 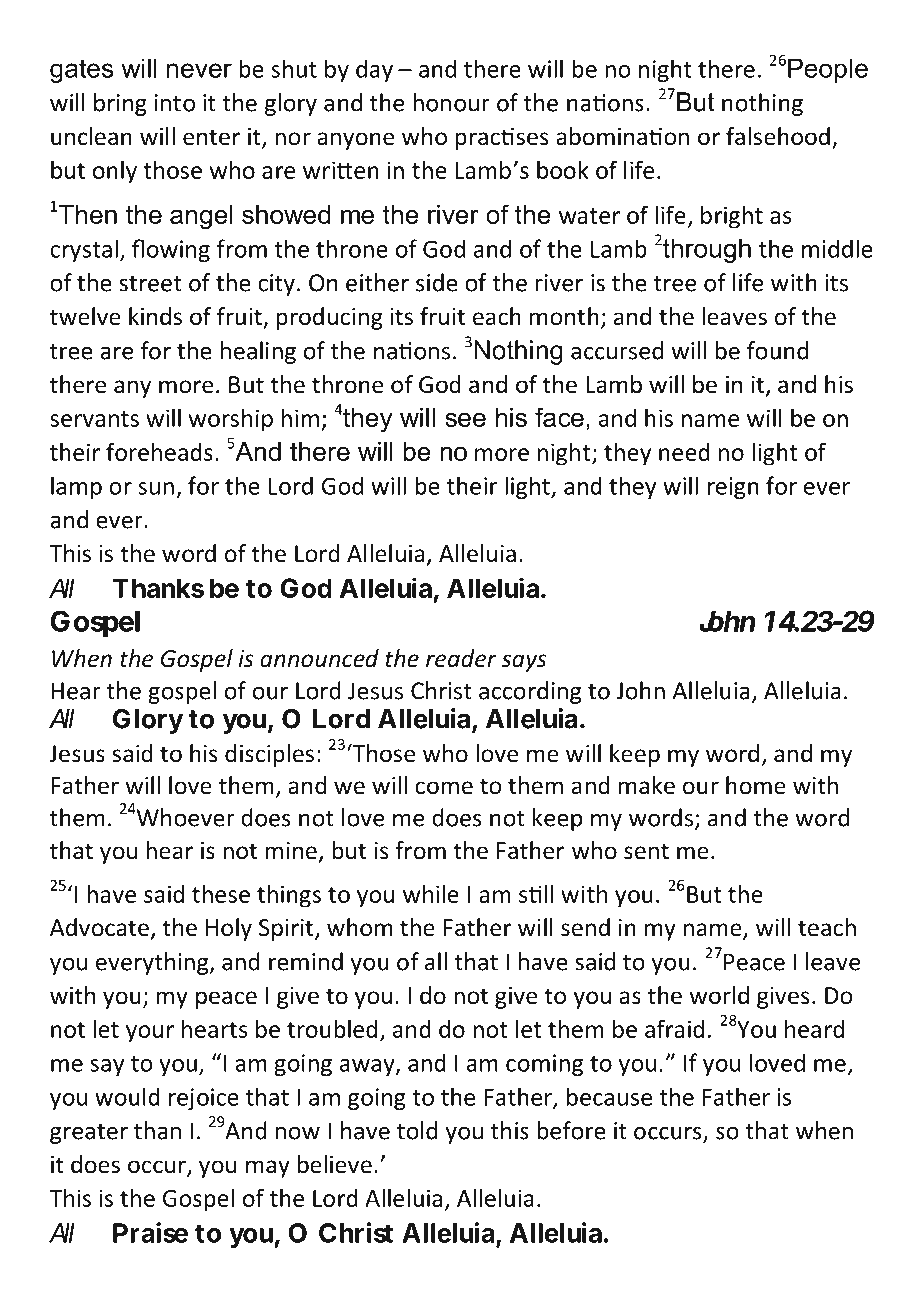 I want to click on see, so click(x=465, y=419).
